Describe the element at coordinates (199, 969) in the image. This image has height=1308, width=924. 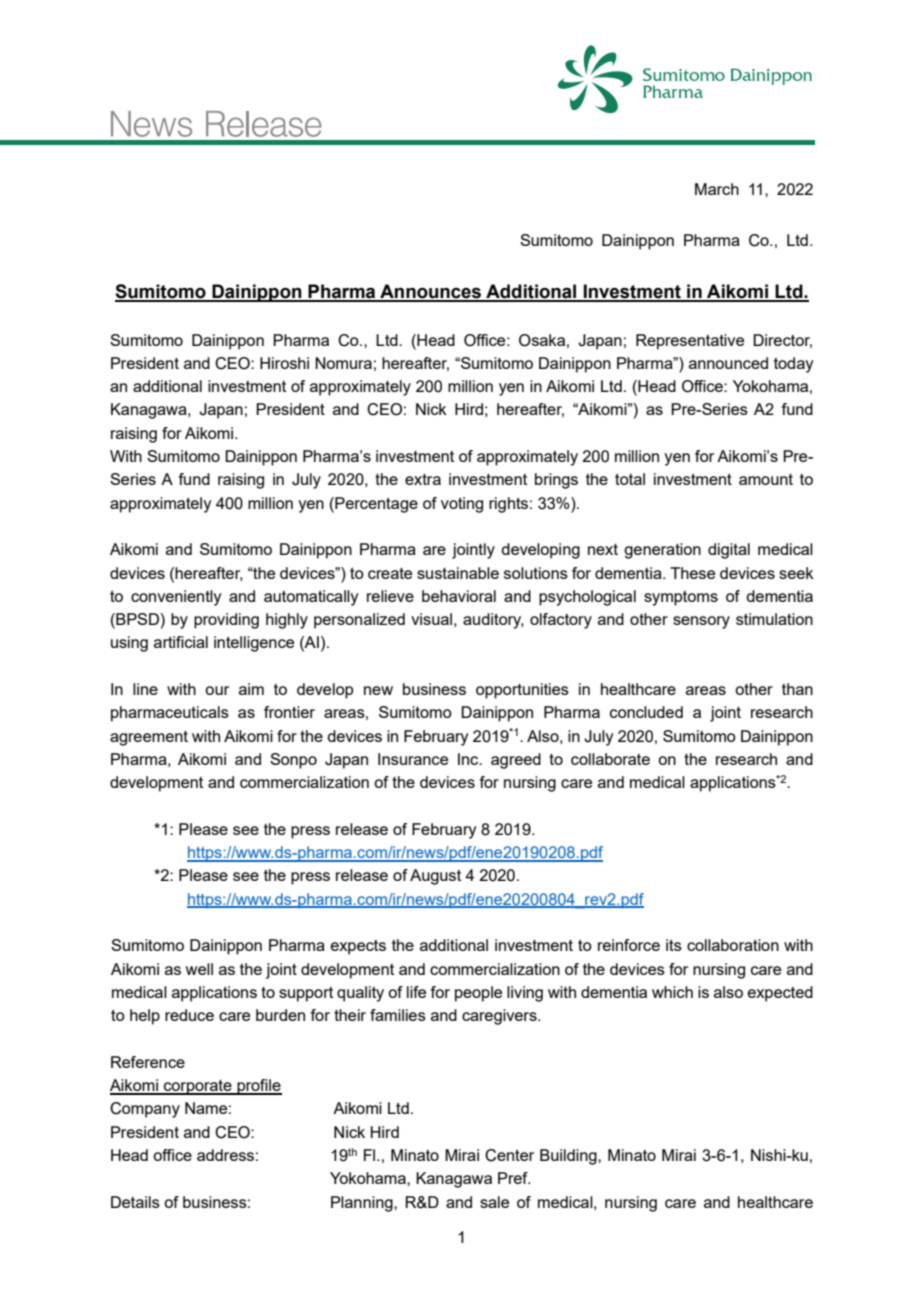
I see `well` at that location.
